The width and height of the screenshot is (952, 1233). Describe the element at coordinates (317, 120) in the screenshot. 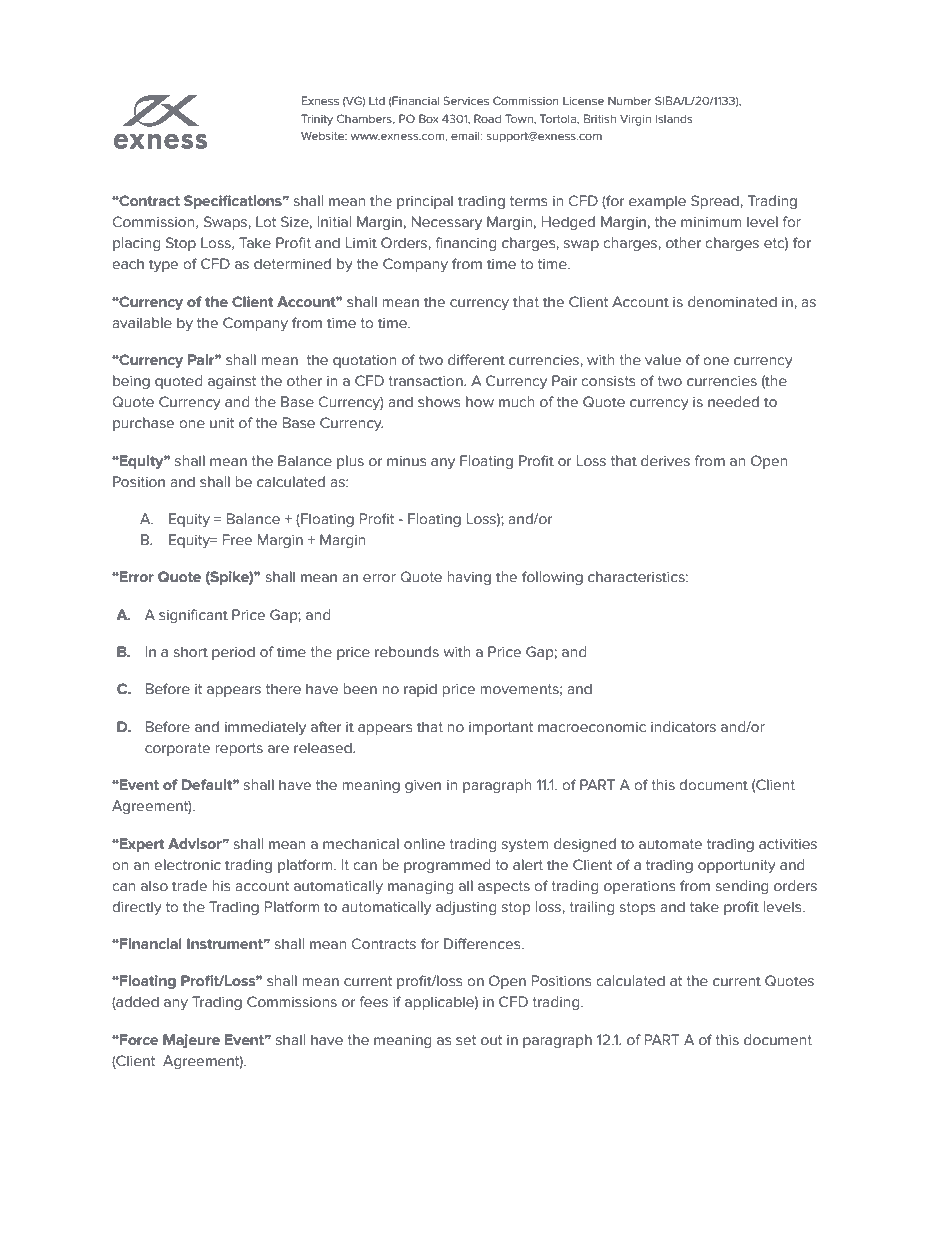

I see `Trinity` at that location.
